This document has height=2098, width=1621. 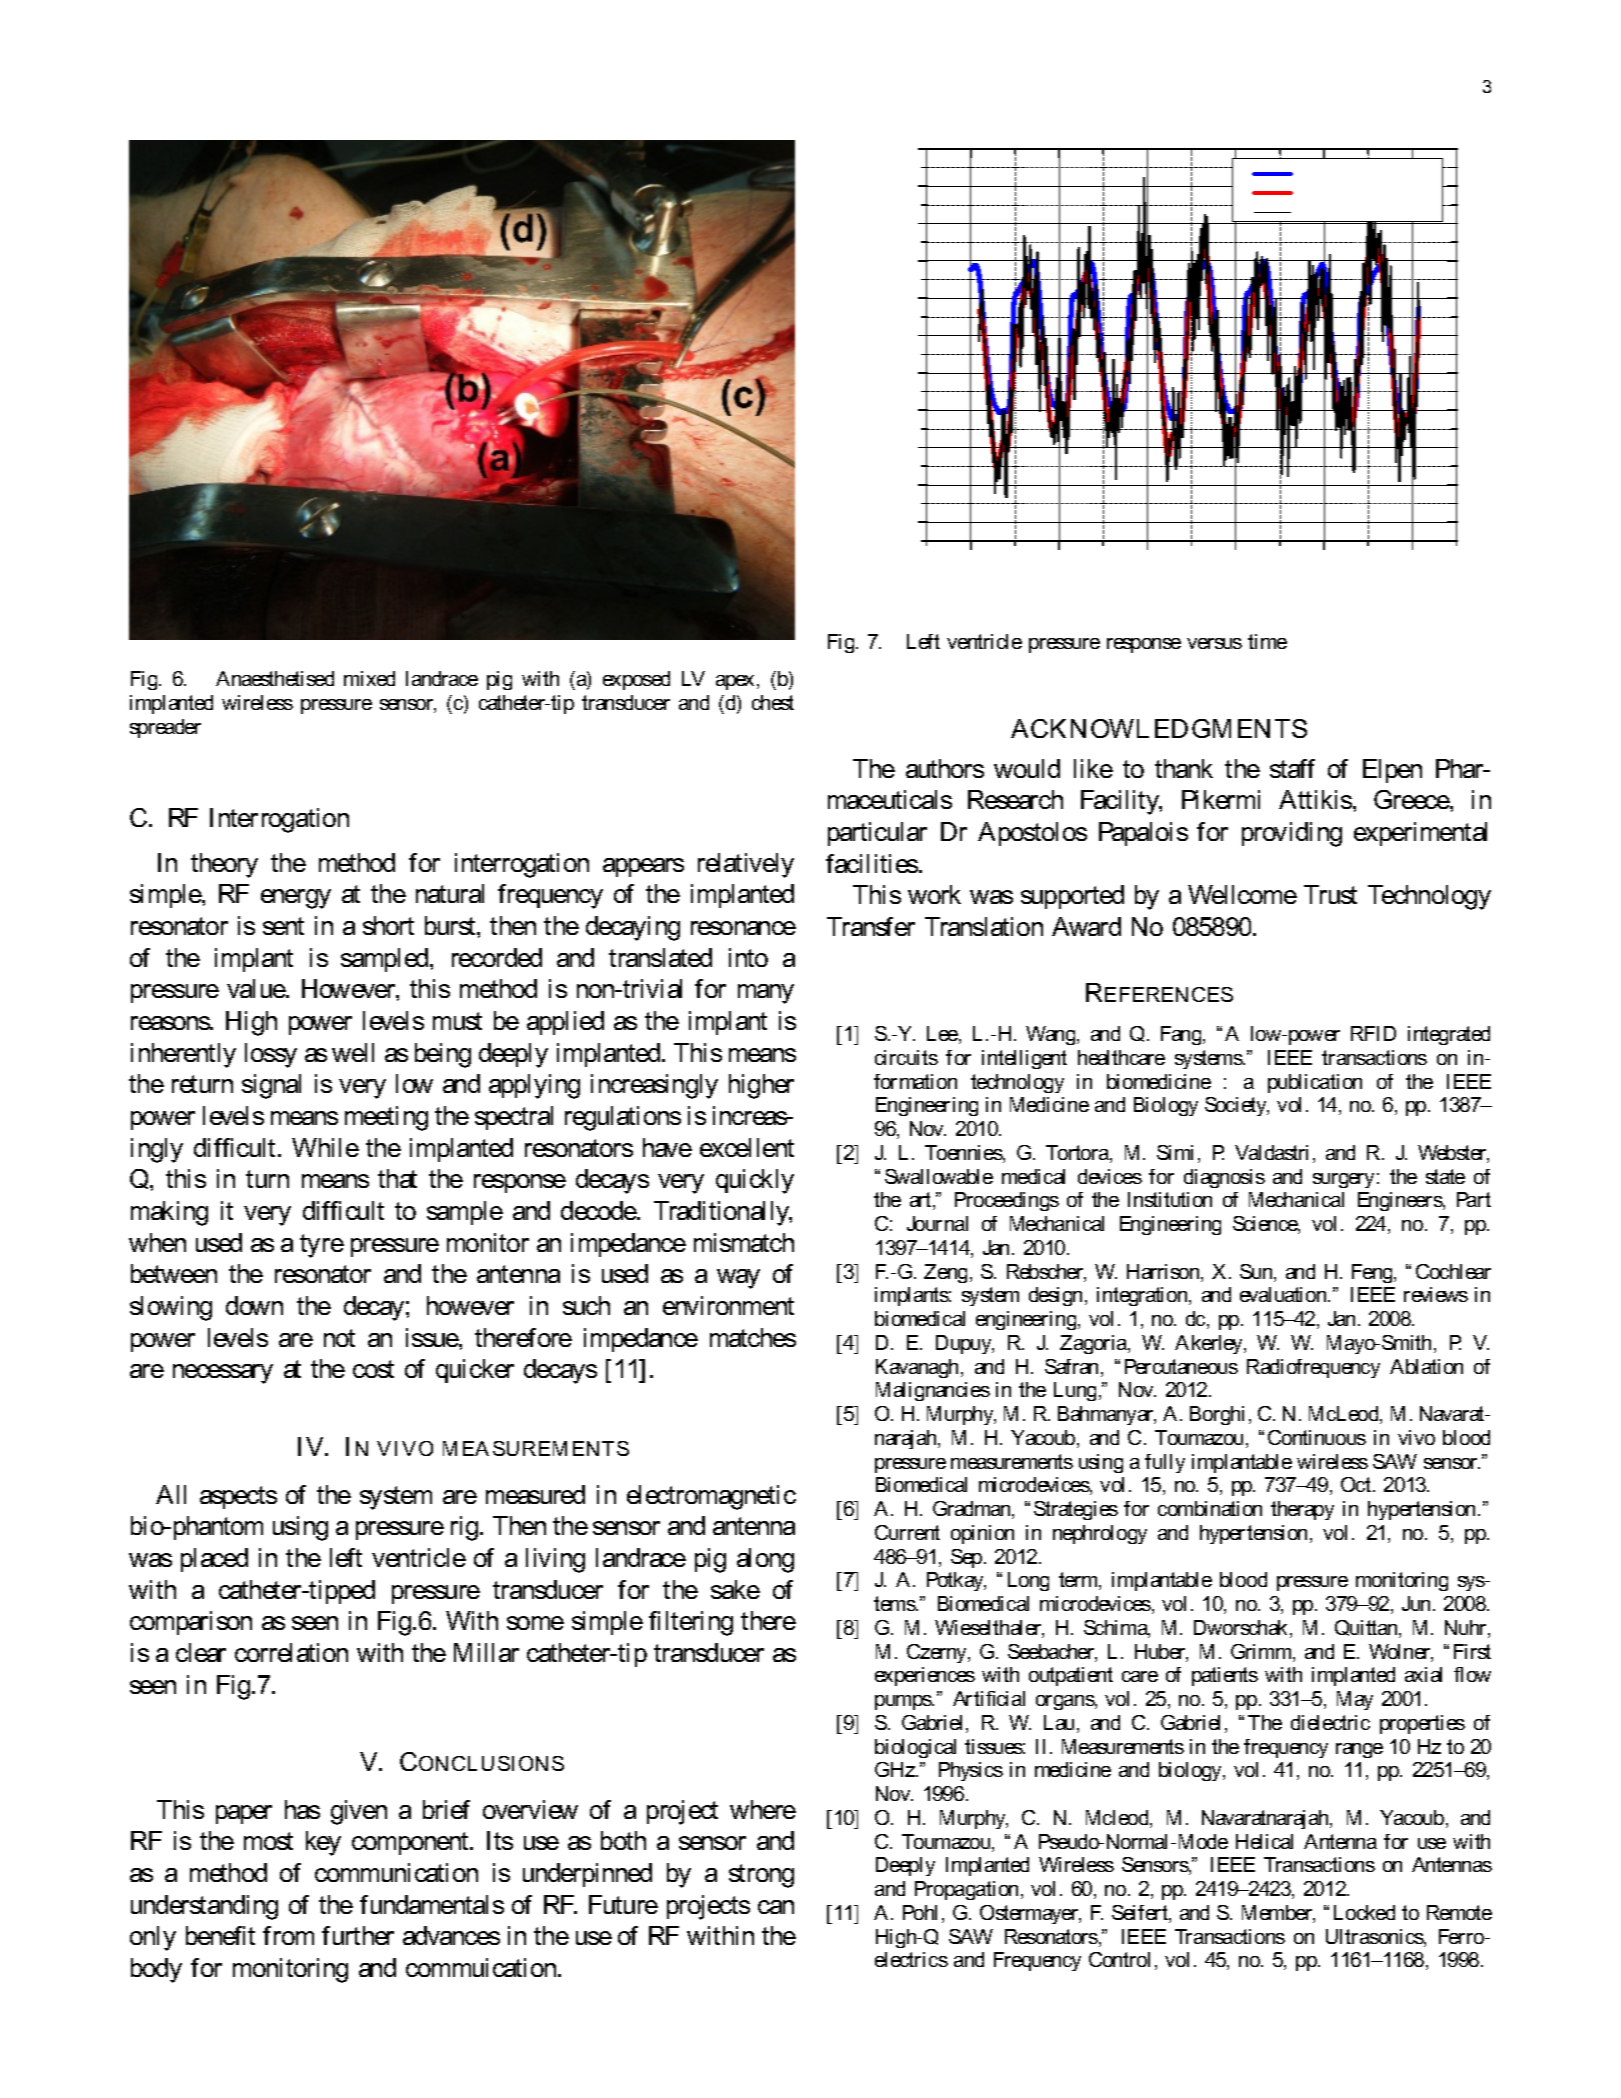 What do you see at coordinates (1262, 1653) in the document?
I see `Grimm` at bounding box center [1262, 1653].
